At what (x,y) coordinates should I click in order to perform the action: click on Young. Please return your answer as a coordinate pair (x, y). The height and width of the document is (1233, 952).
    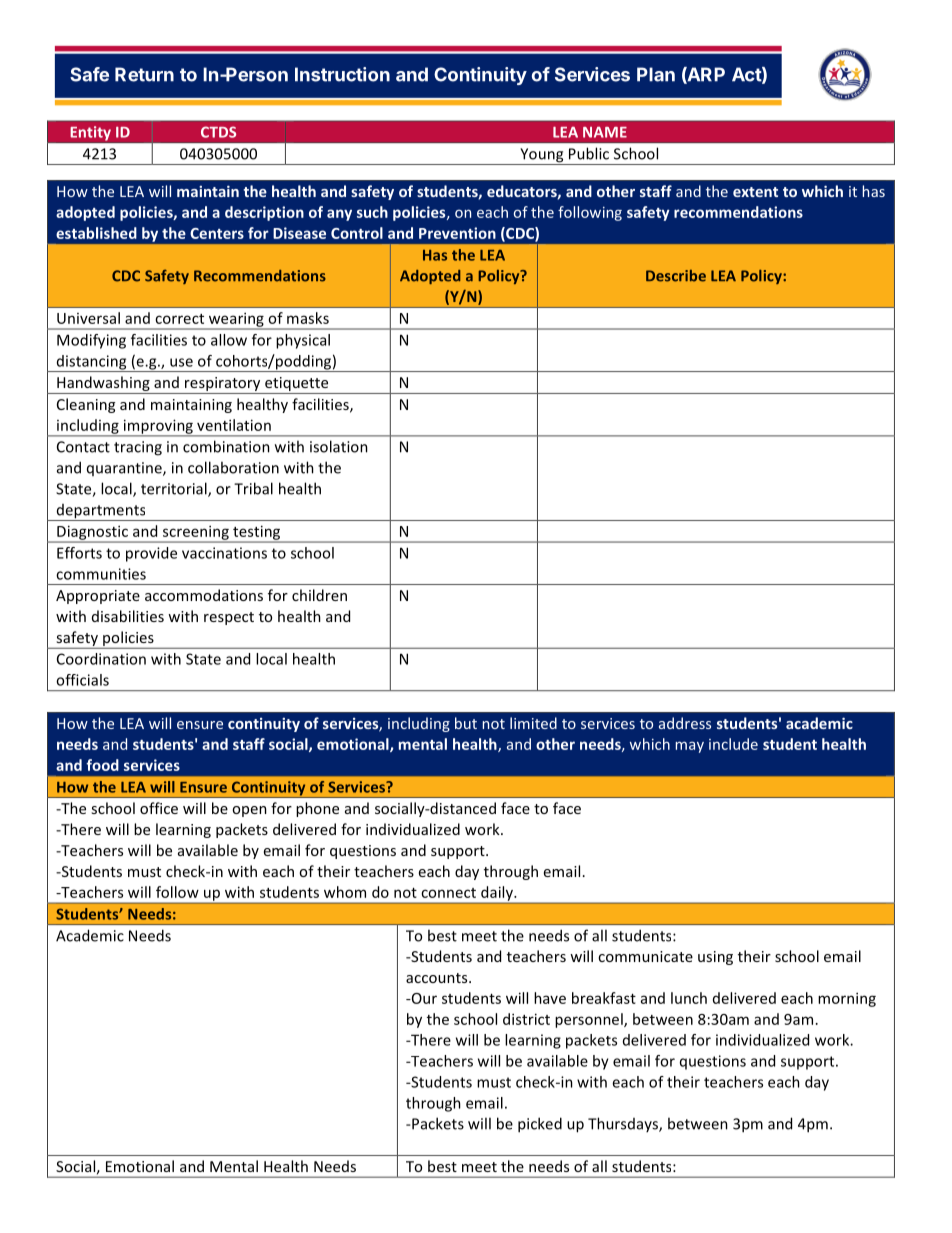
    Looking at the image, I should click on (542, 156).
